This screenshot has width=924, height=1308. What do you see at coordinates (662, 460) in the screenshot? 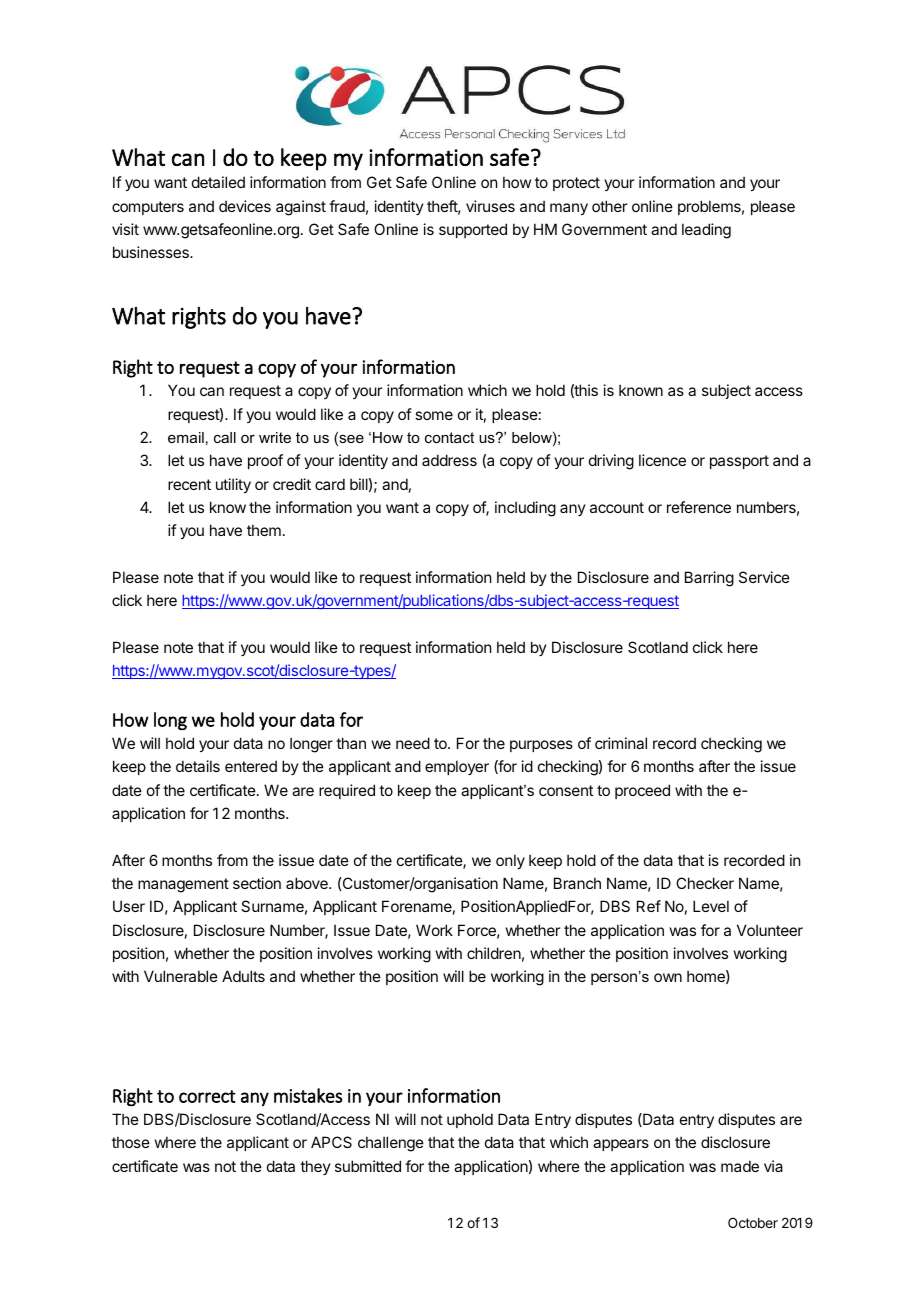
I see `licence` at bounding box center [662, 460].
